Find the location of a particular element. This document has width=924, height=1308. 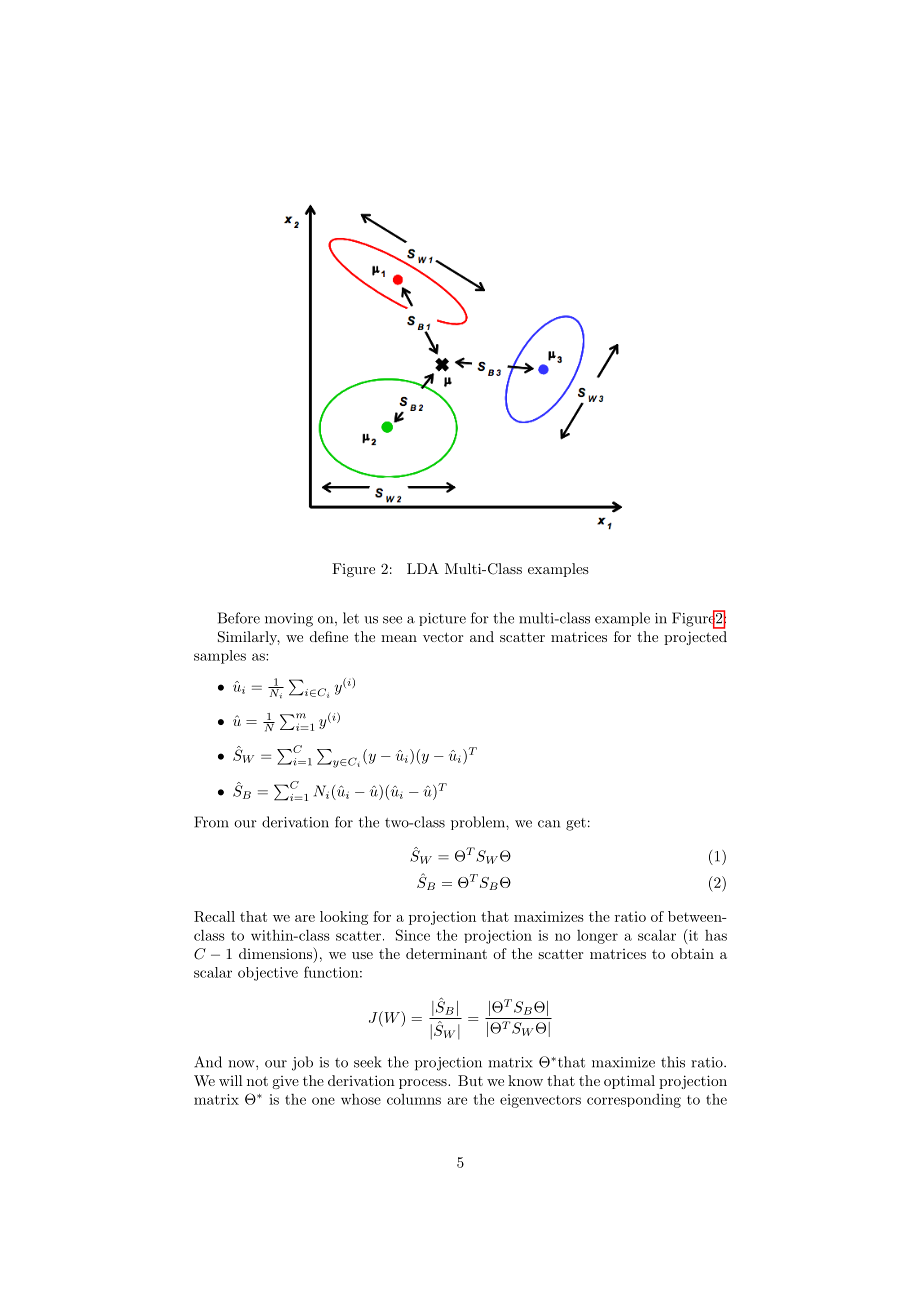

problem is located at coordinates (479, 823).
